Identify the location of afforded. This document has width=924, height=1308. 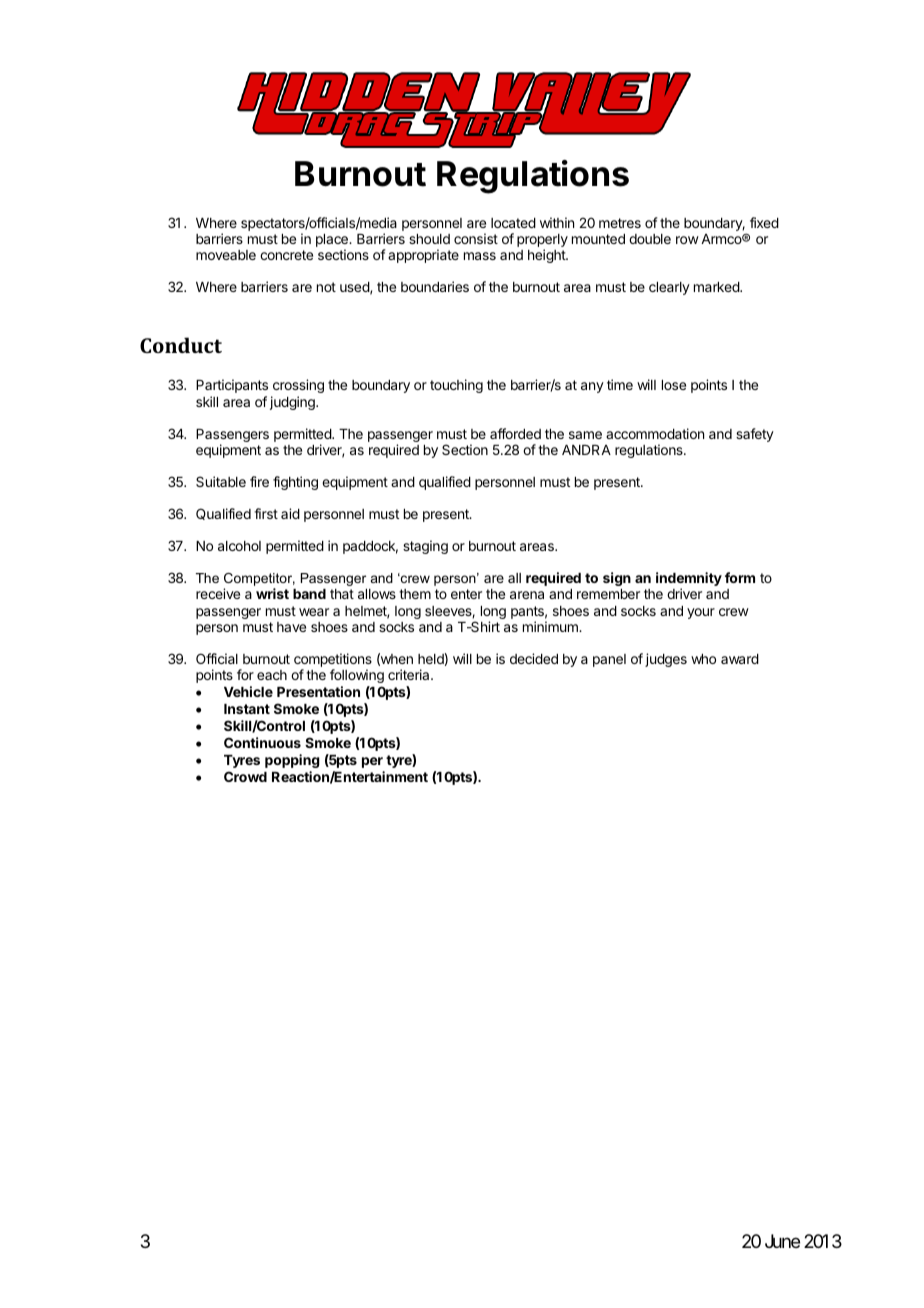
(515, 433).
